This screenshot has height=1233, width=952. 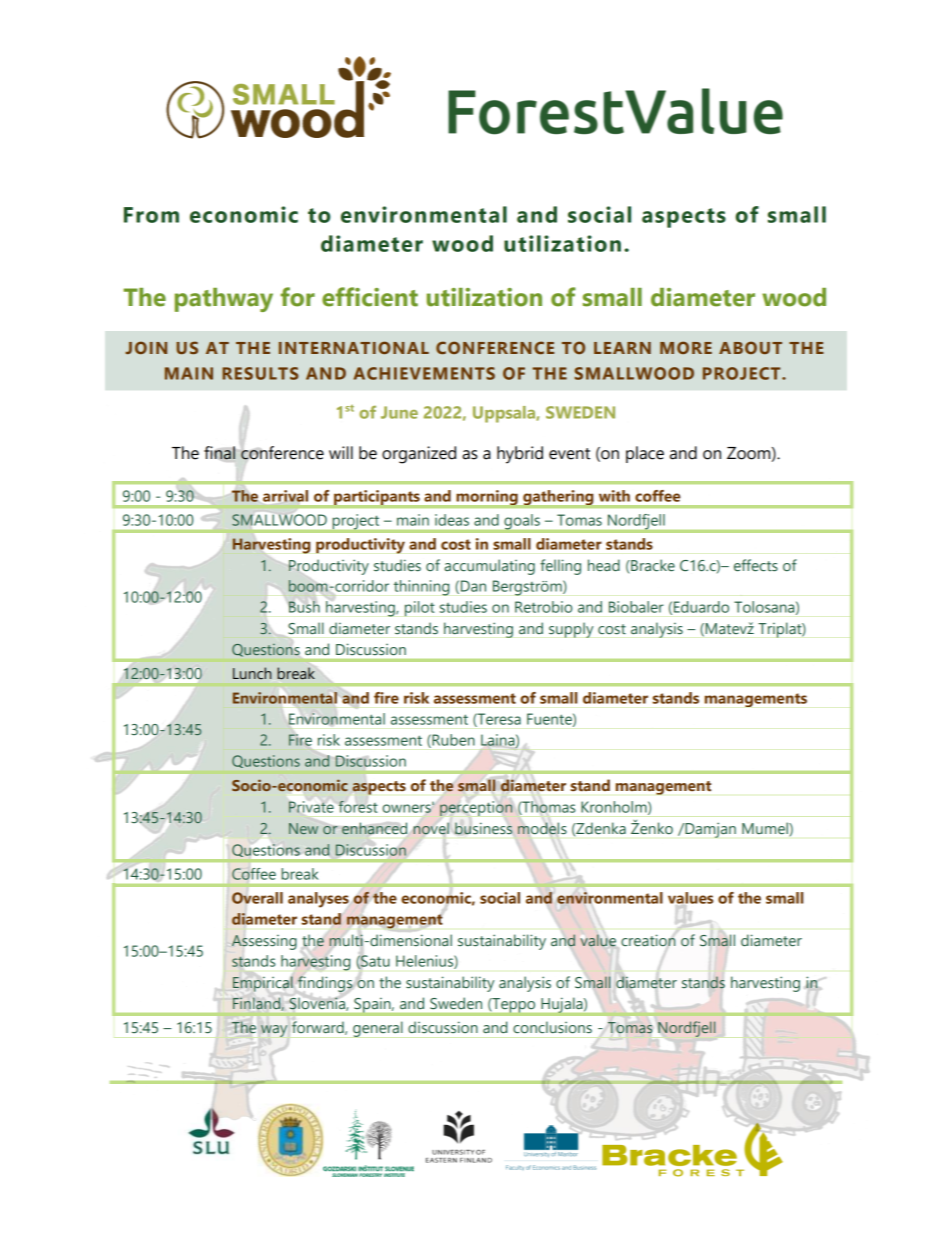 What do you see at coordinates (487, 498) in the screenshot?
I see `morning` at bounding box center [487, 498].
